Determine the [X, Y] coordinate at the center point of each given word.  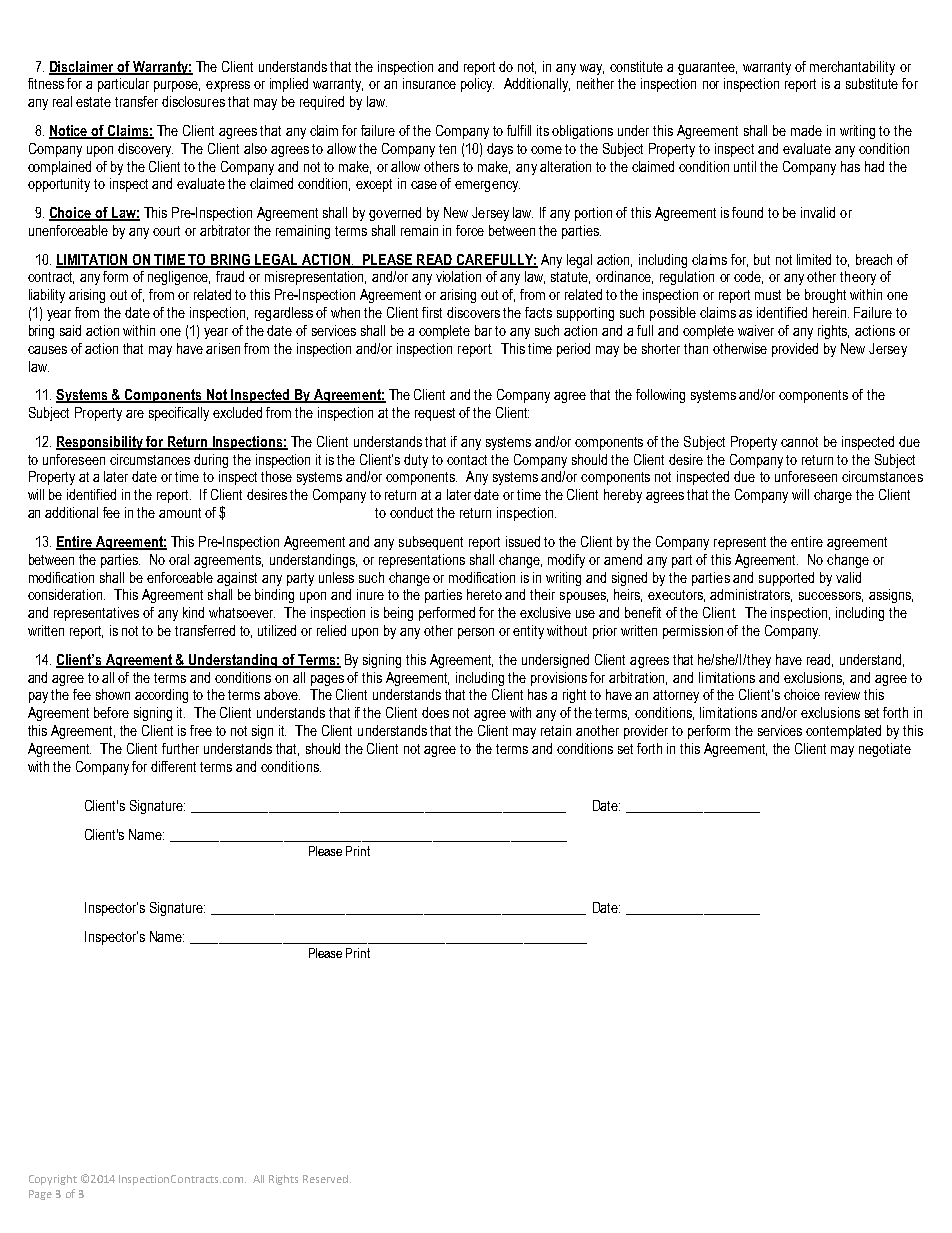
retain [556, 730]
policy [477, 85]
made [806, 130]
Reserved [327, 1179]
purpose [177, 86]
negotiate [885, 750]
